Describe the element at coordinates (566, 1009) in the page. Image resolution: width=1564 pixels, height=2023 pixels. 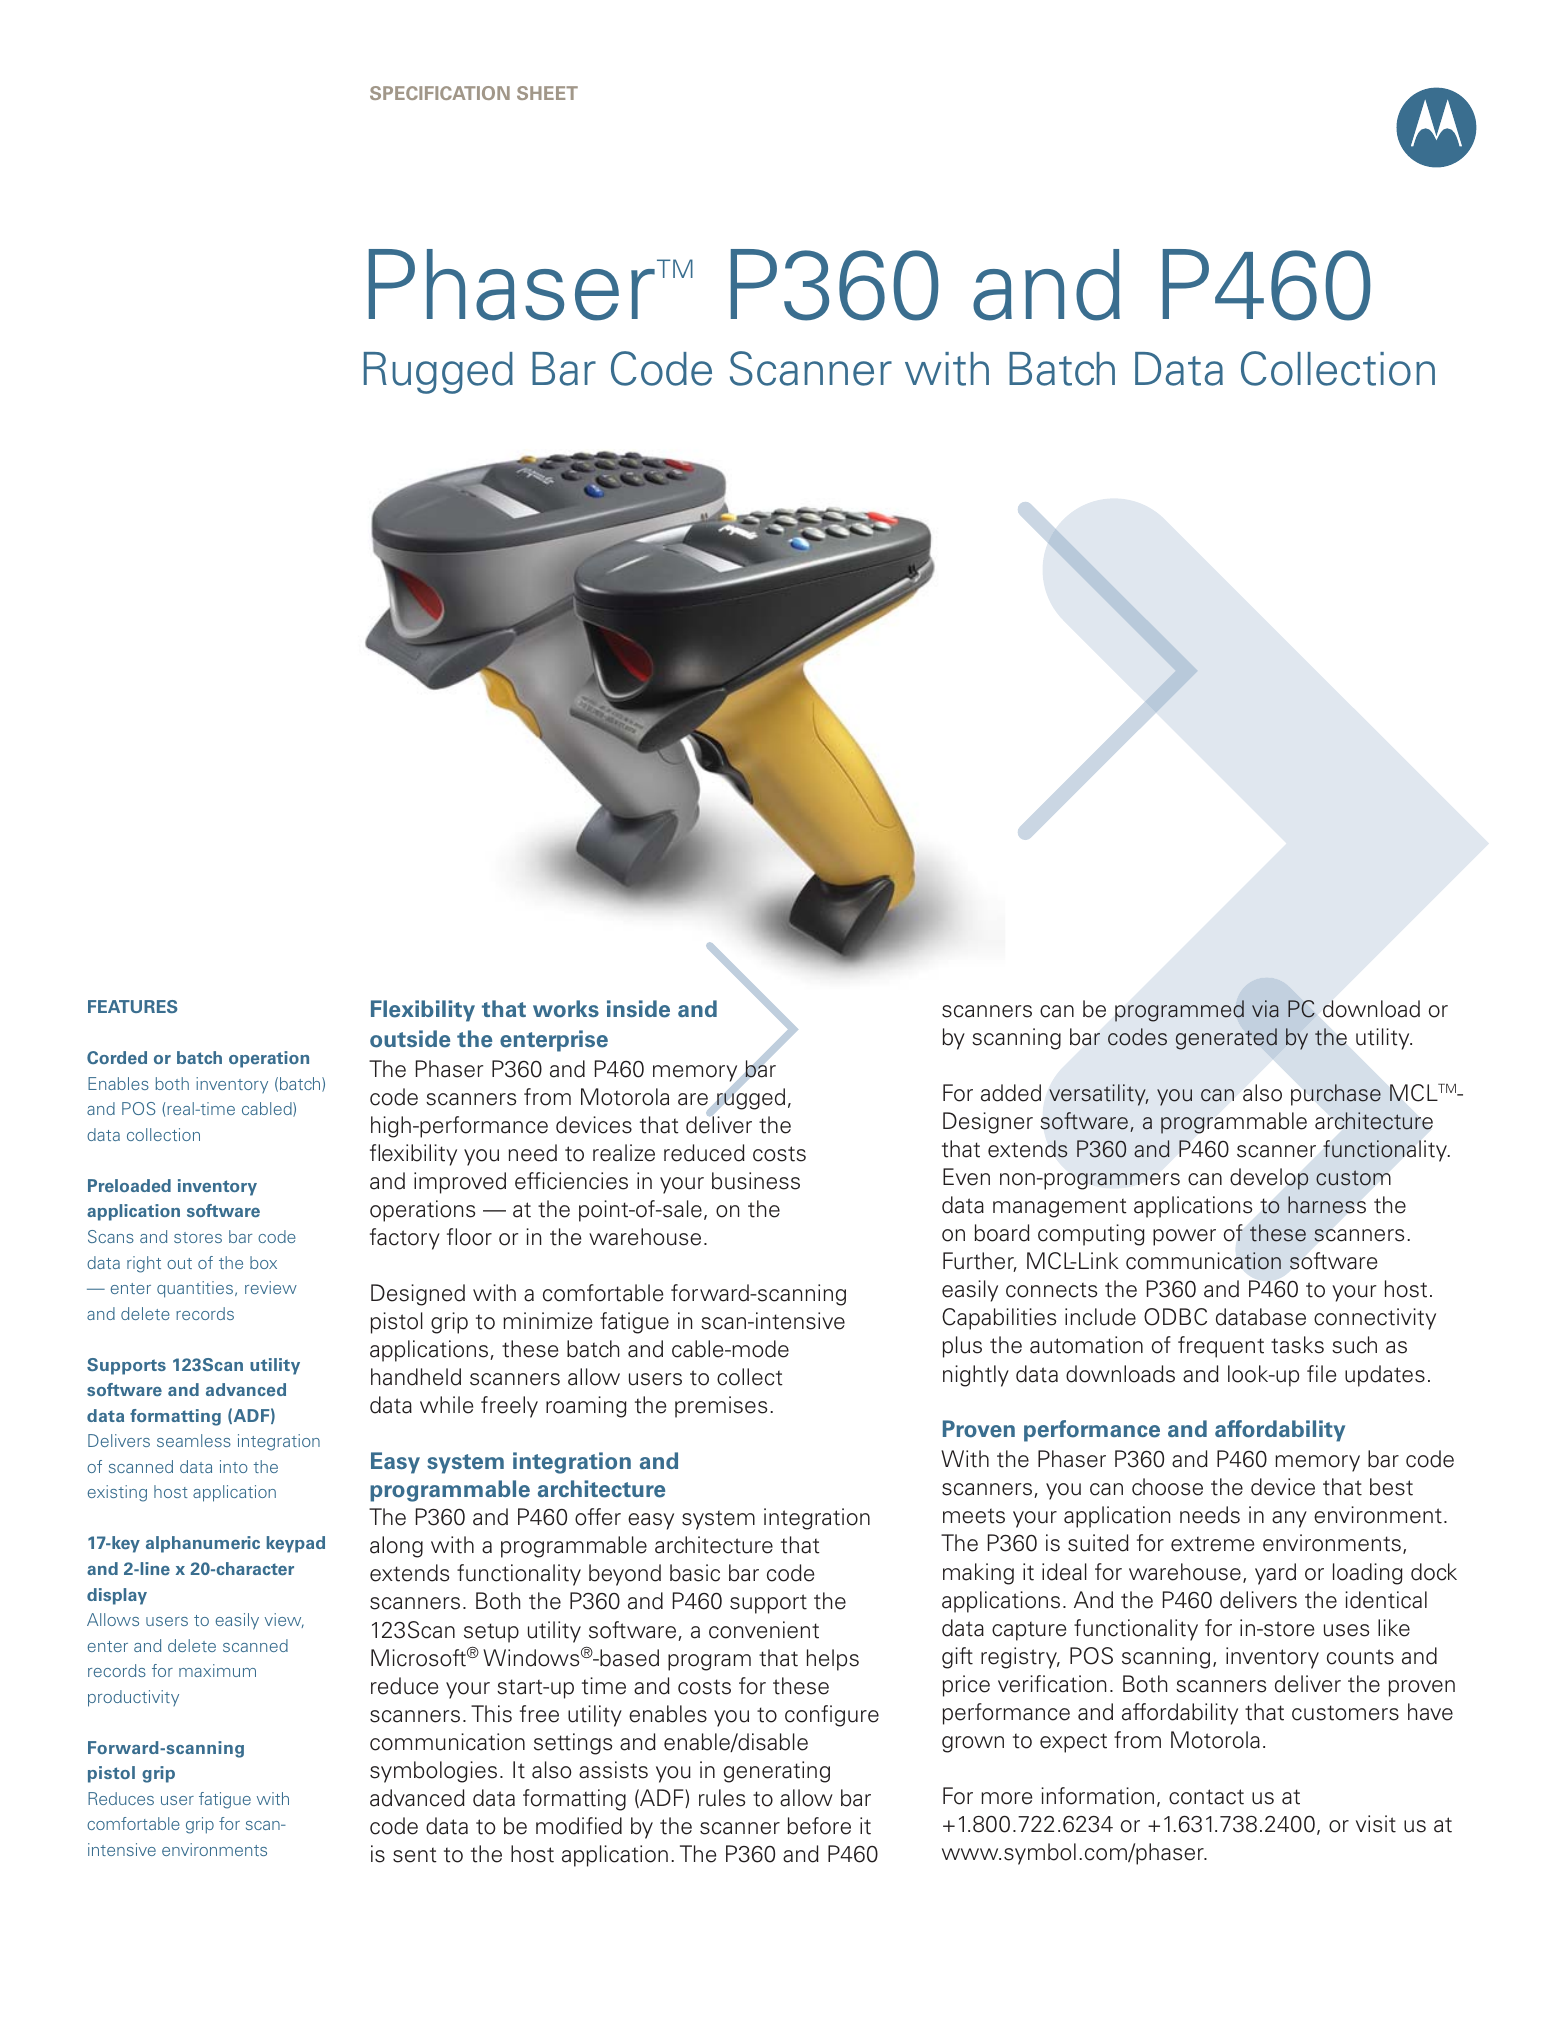
I see `works` at that location.
